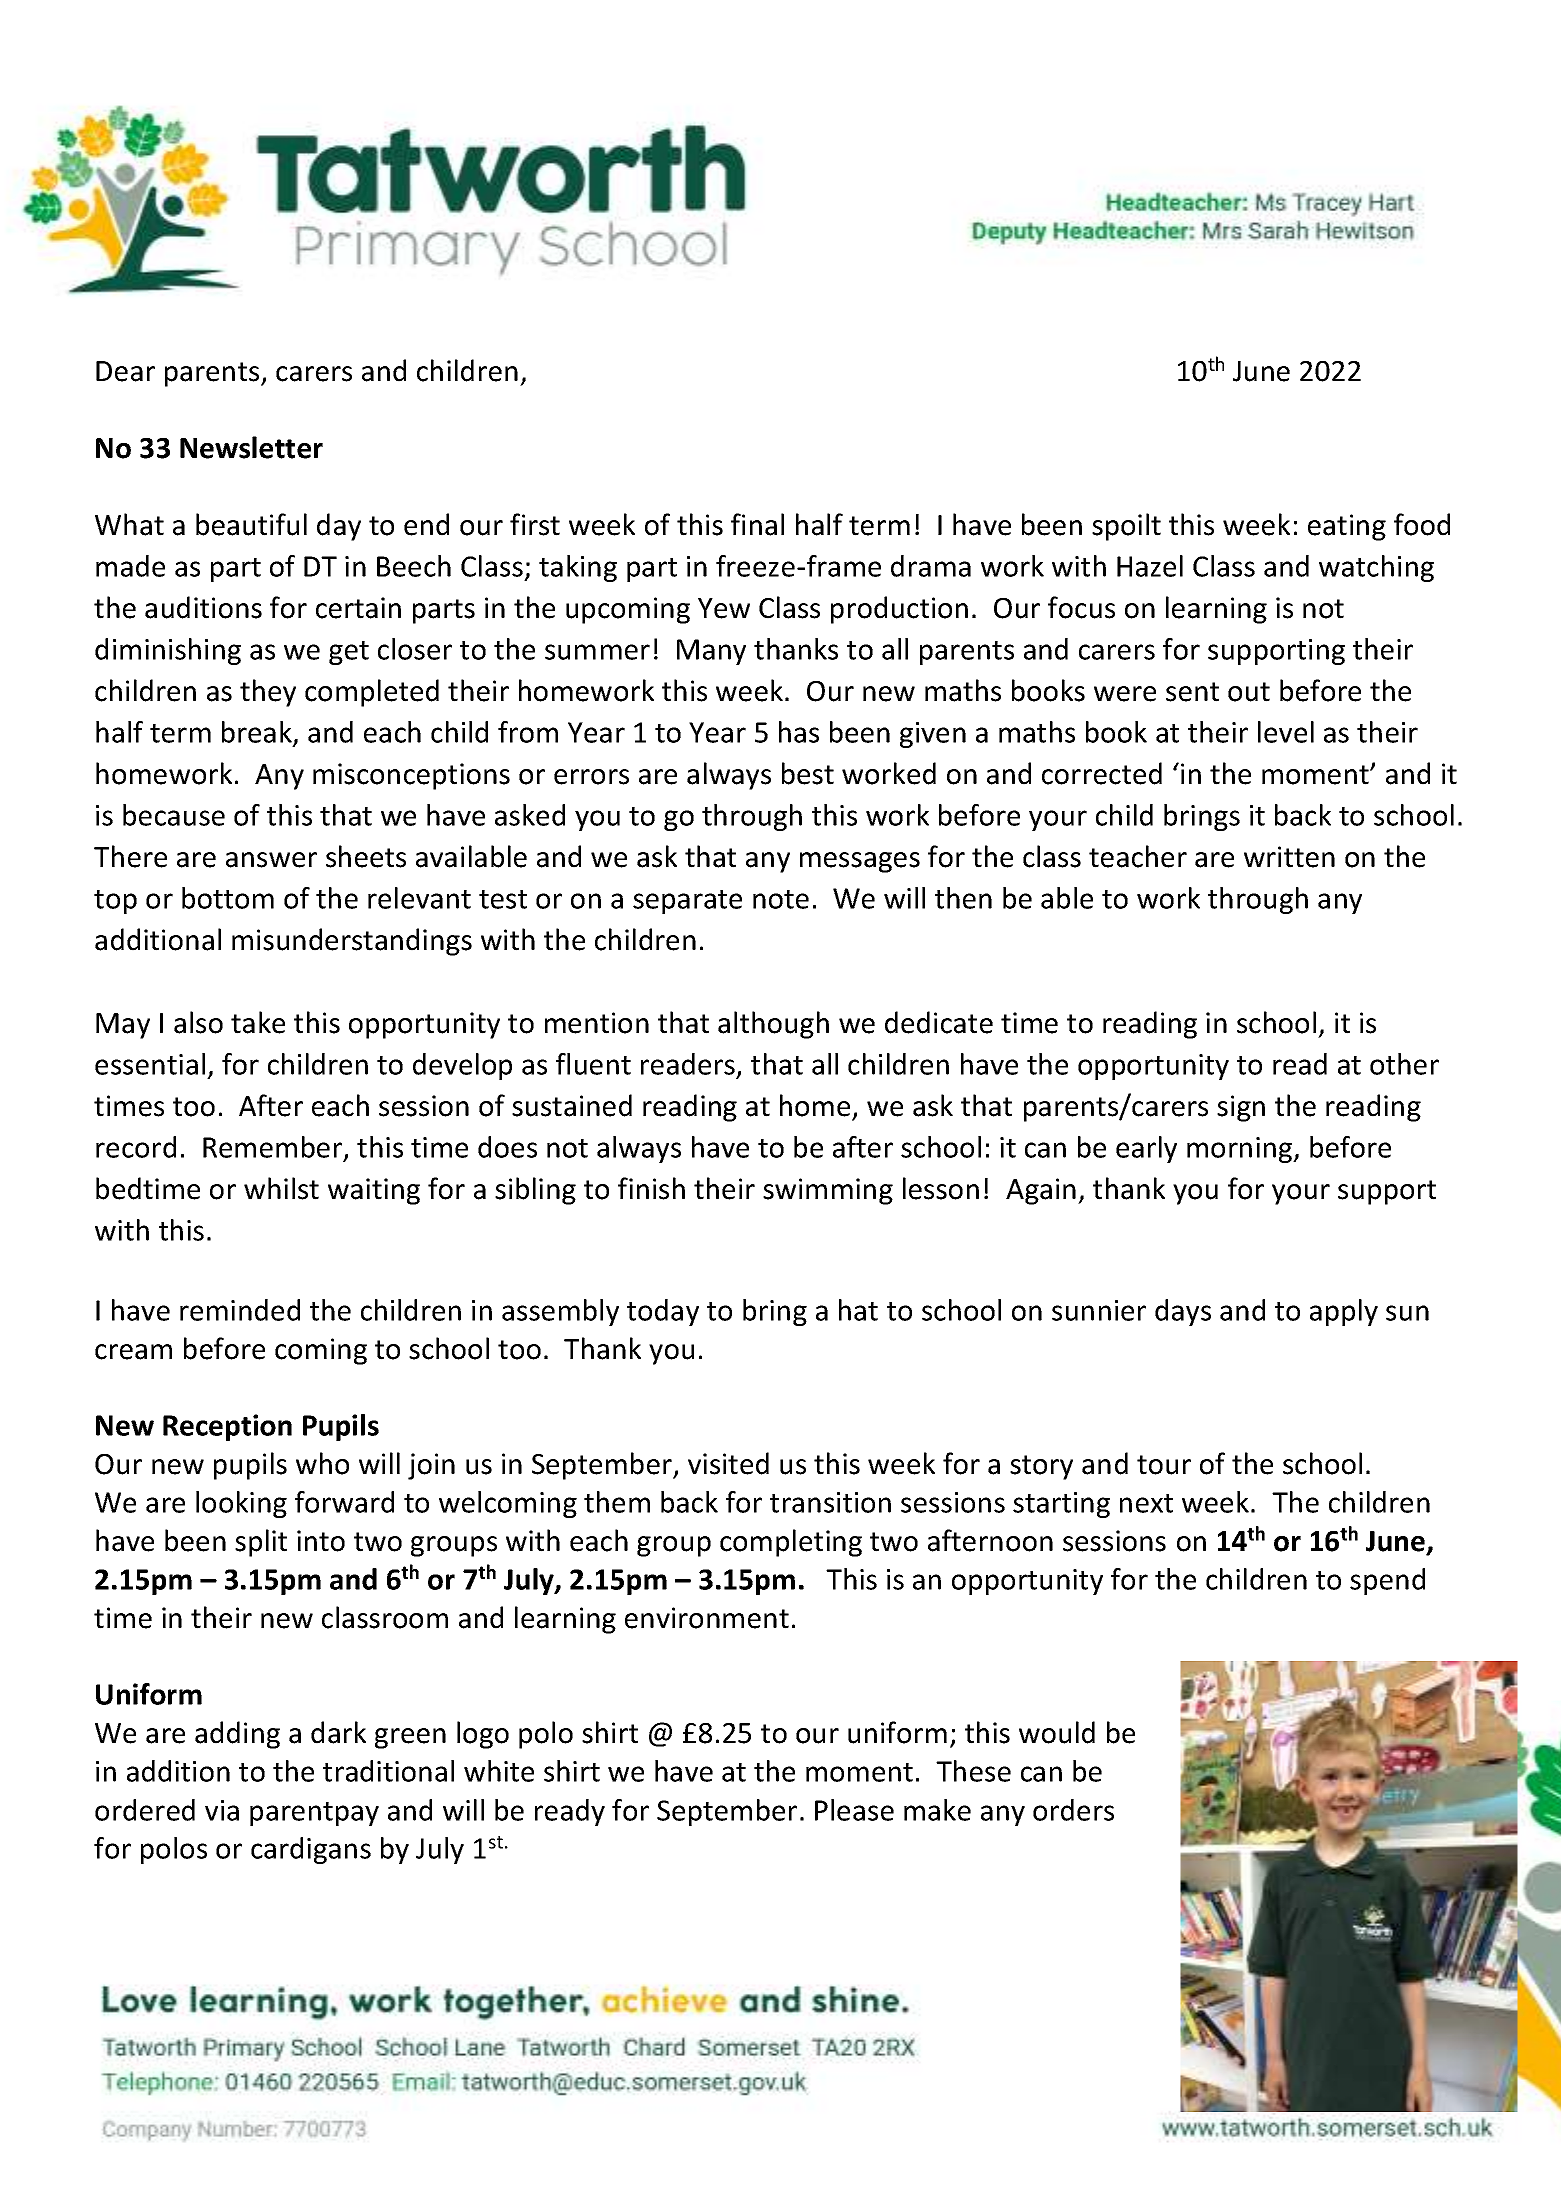 This screenshot has height=2207, width=1561. Describe the element at coordinates (251, 447) in the screenshot. I see `Newsletter` at that location.
